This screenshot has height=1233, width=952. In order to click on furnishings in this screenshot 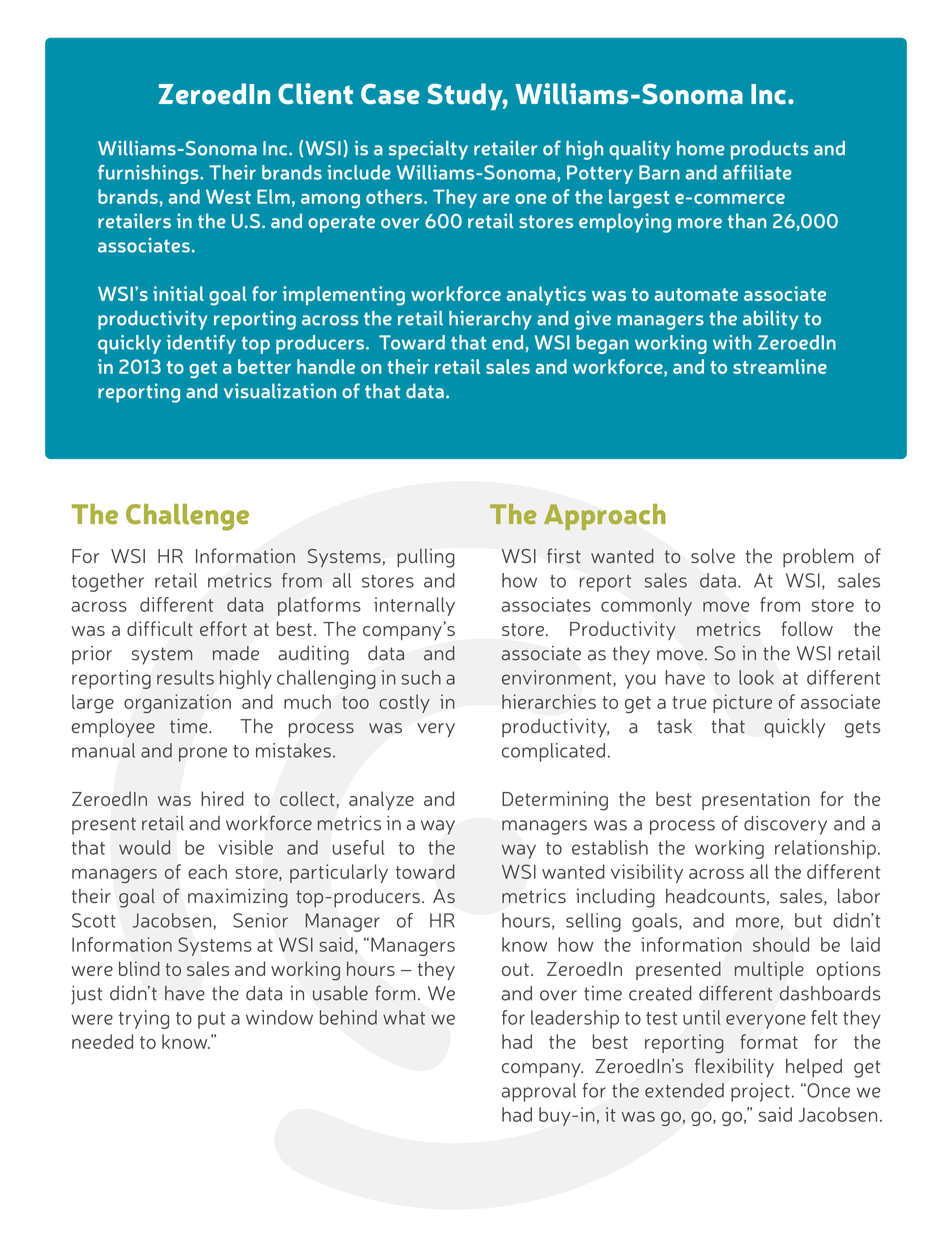, I will do `click(149, 174)`.
